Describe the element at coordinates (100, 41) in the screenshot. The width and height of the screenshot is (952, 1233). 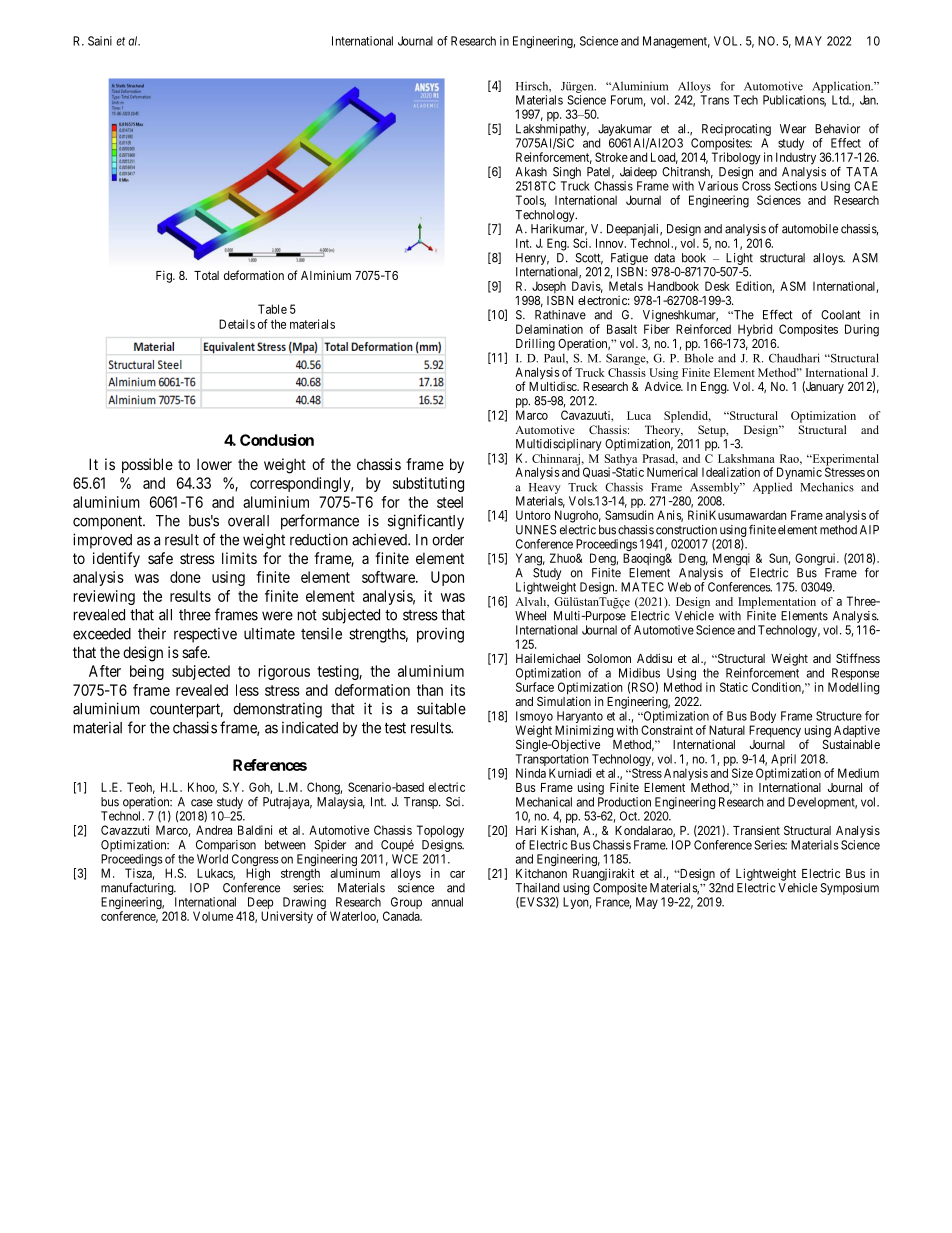
I see `Saini` at that location.
